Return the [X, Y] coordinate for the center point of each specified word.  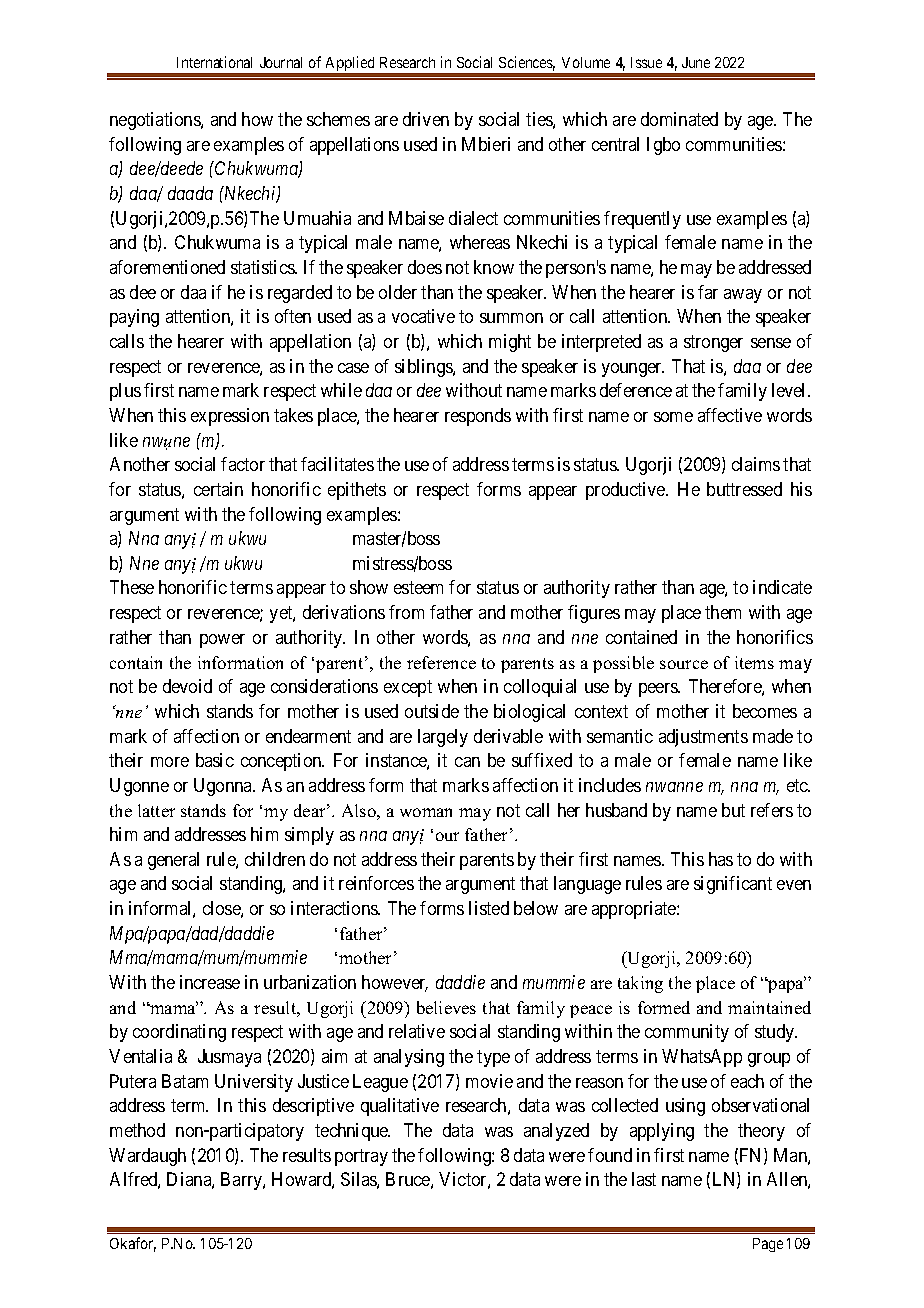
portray [361, 1157]
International [214, 62]
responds [478, 417]
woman [426, 812]
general [173, 861]
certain [218, 489]
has [721, 859]
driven [426, 119]
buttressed [744, 489]
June [696, 62]
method [137, 1130]
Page [768, 1245]
